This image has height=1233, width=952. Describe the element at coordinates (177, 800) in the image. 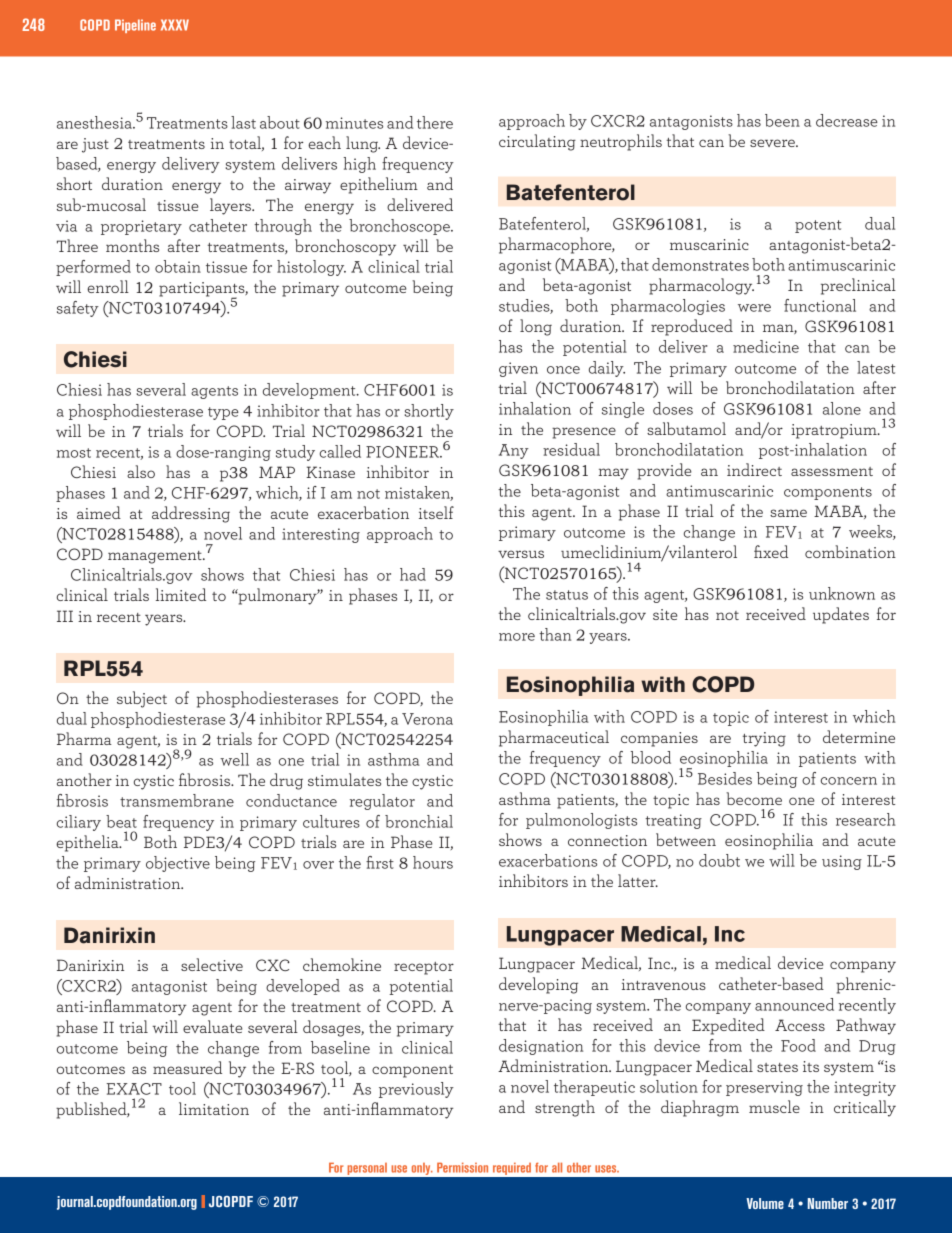

I see `transmembrane` at that location.
